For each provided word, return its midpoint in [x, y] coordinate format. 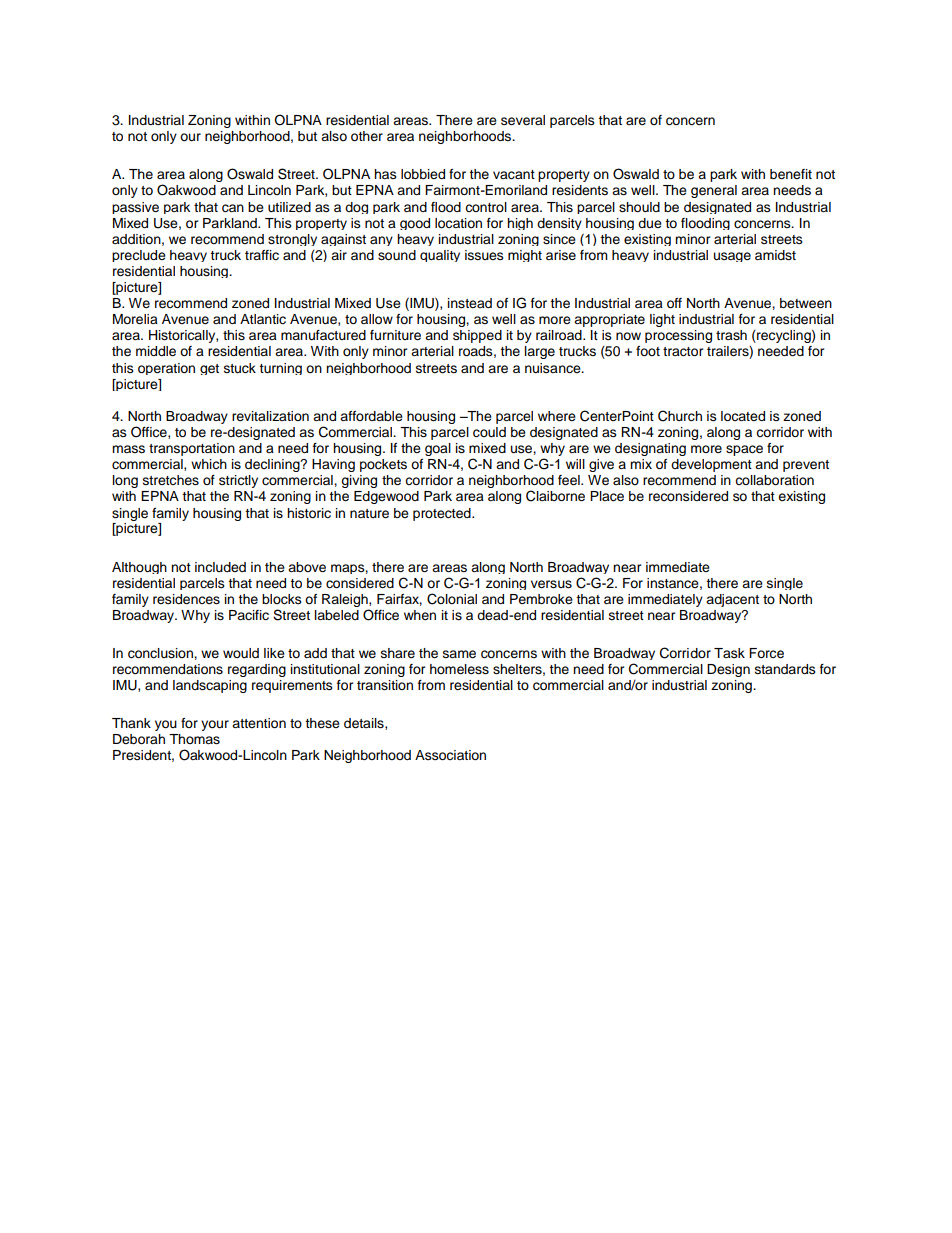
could [489, 432]
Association [450, 755]
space [744, 450]
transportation [192, 449]
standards [785, 669]
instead [470, 303]
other [367, 136]
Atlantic [263, 319]
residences [186, 599]
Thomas [194, 739]
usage [732, 257]
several [523, 120]
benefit [791, 174]
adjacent [732, 600]
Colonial [452, 599]
